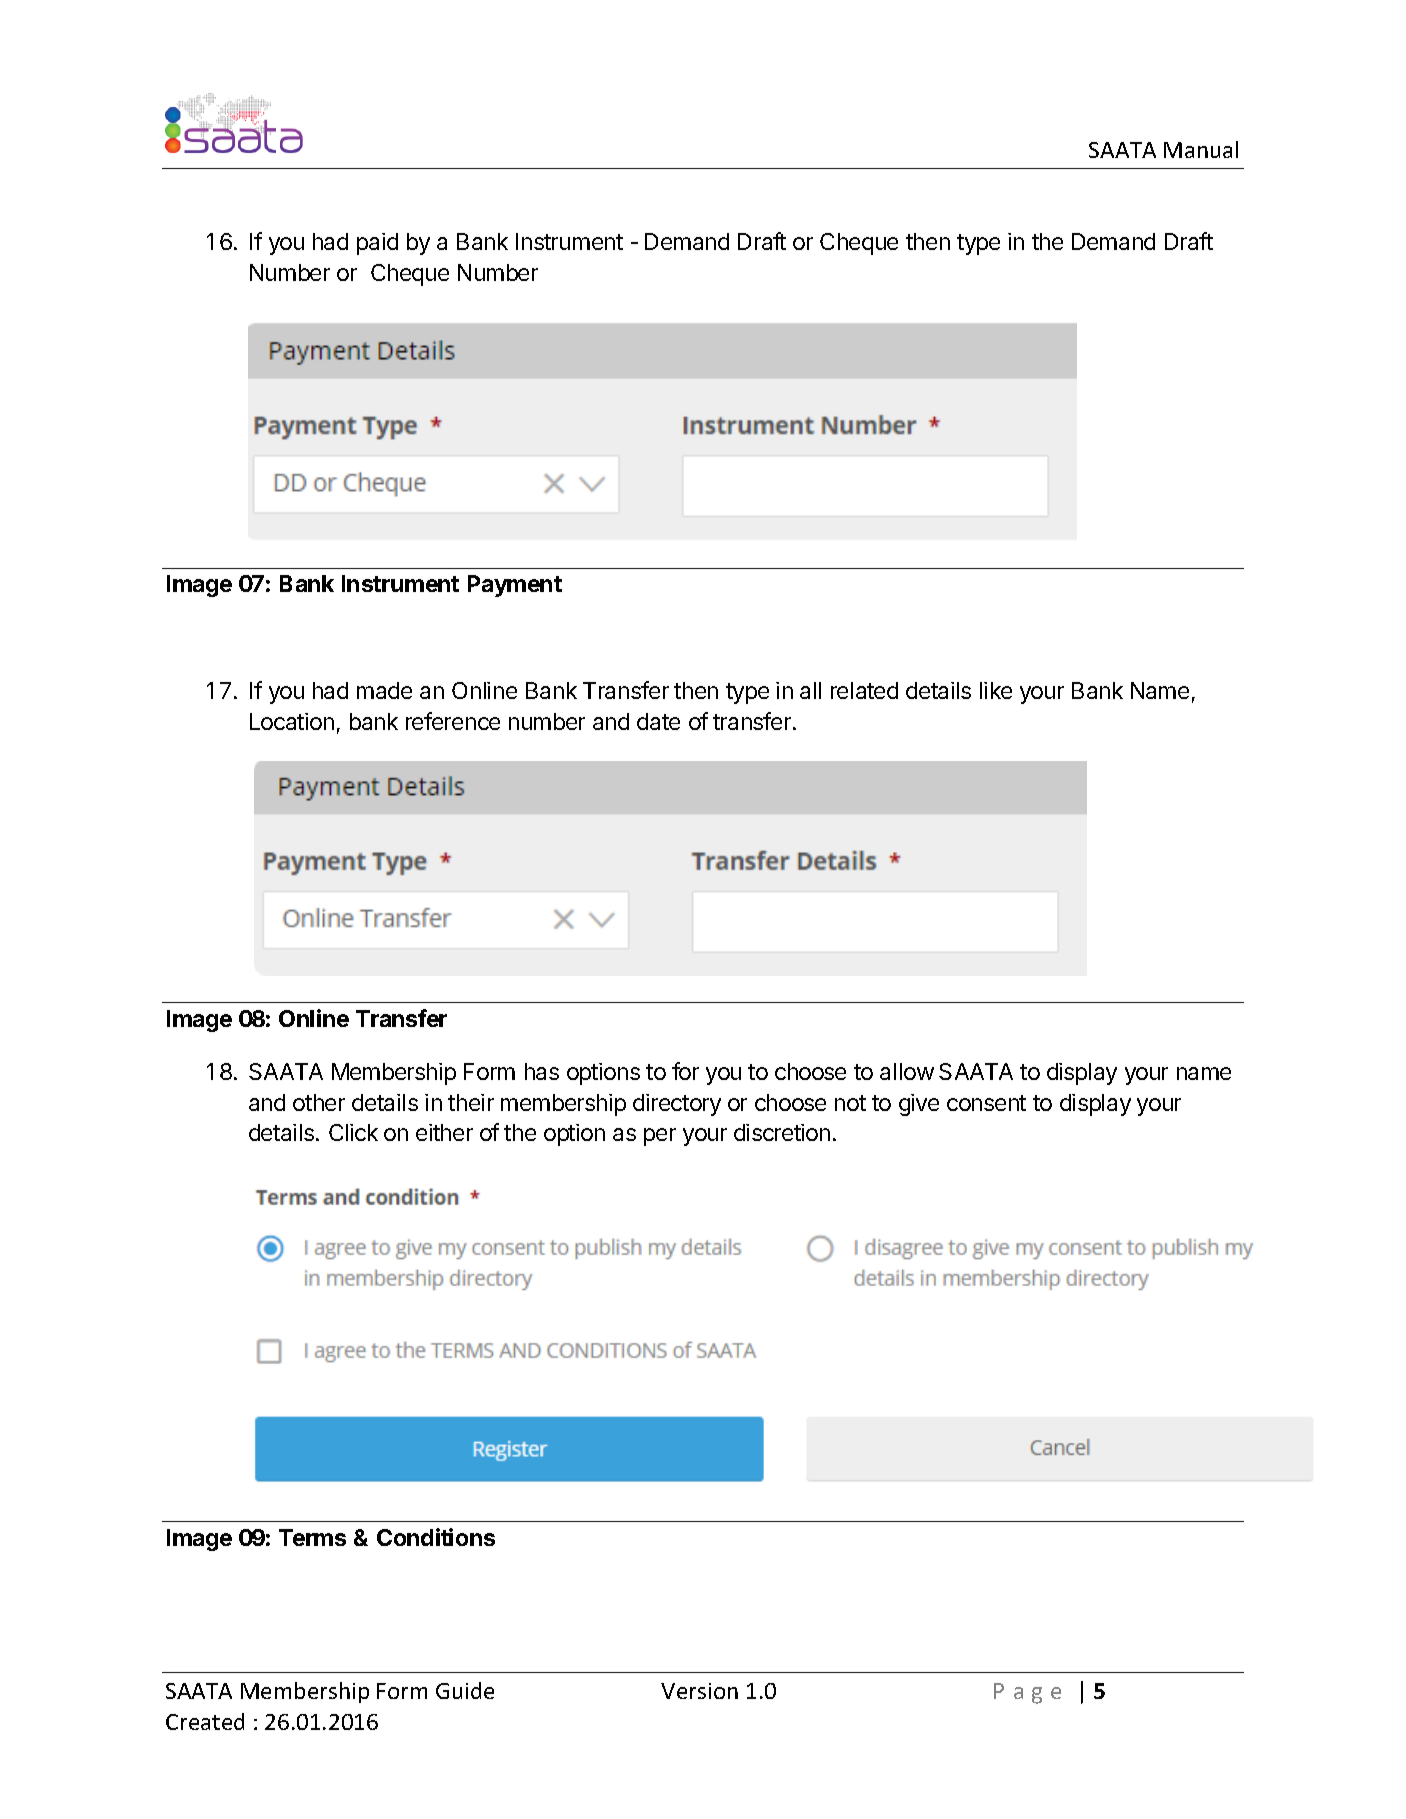 The width and height of the screenshot is (1406, 1819). What do you see at coordinates (1201, 149) in the screenshot?
I see `Manual` at bounding box center [1201, 149].
